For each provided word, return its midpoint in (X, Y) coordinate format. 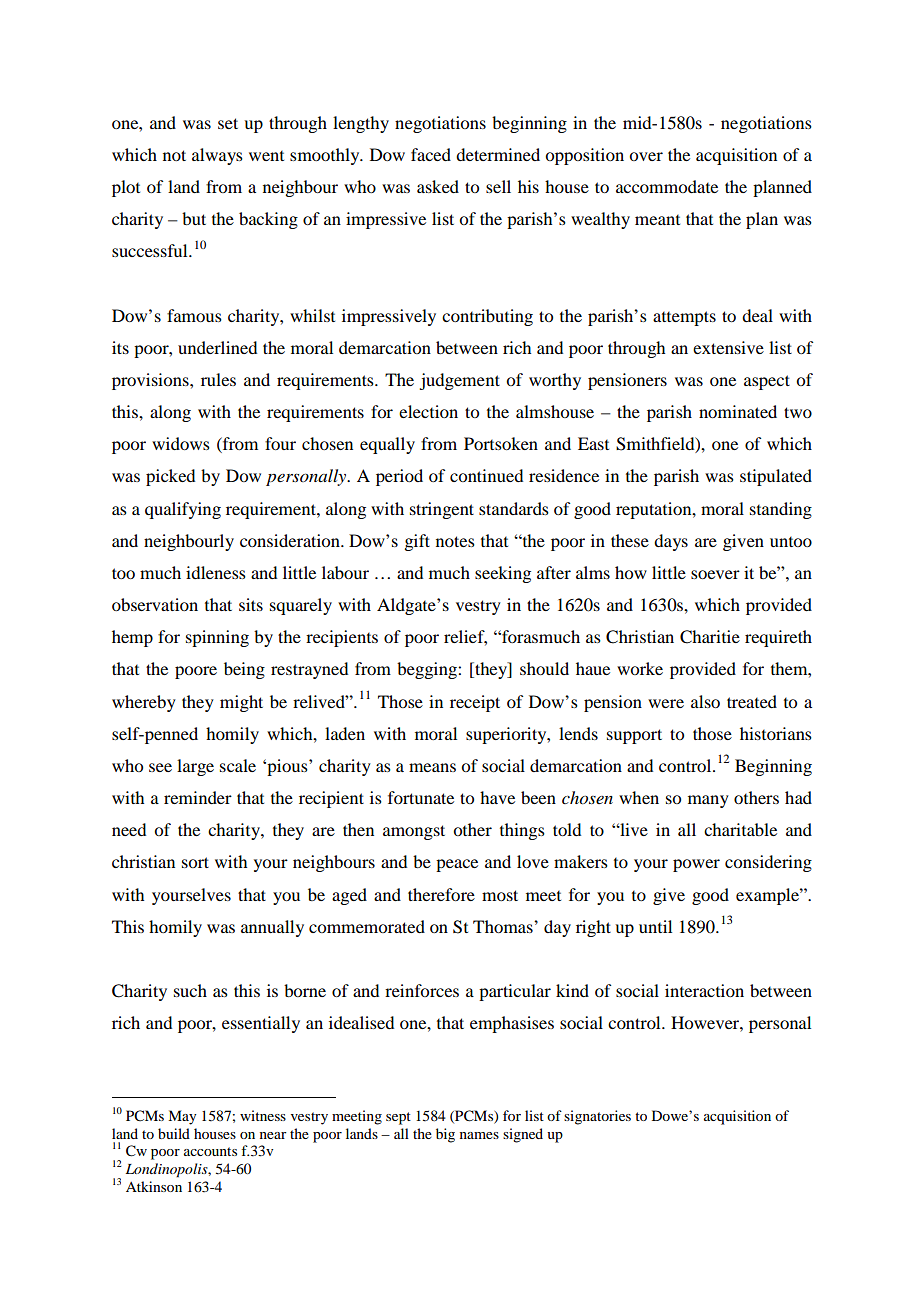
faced (431, 154)
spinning (217, 638)
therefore (441, 894)
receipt (475, 703)
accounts (210, 1151)
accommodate (667, 186)
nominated (738, 411)
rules (218, 379)
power (696, 865)
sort (195, 862)
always (217, 156)
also (705, 701)
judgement (459, 381)
